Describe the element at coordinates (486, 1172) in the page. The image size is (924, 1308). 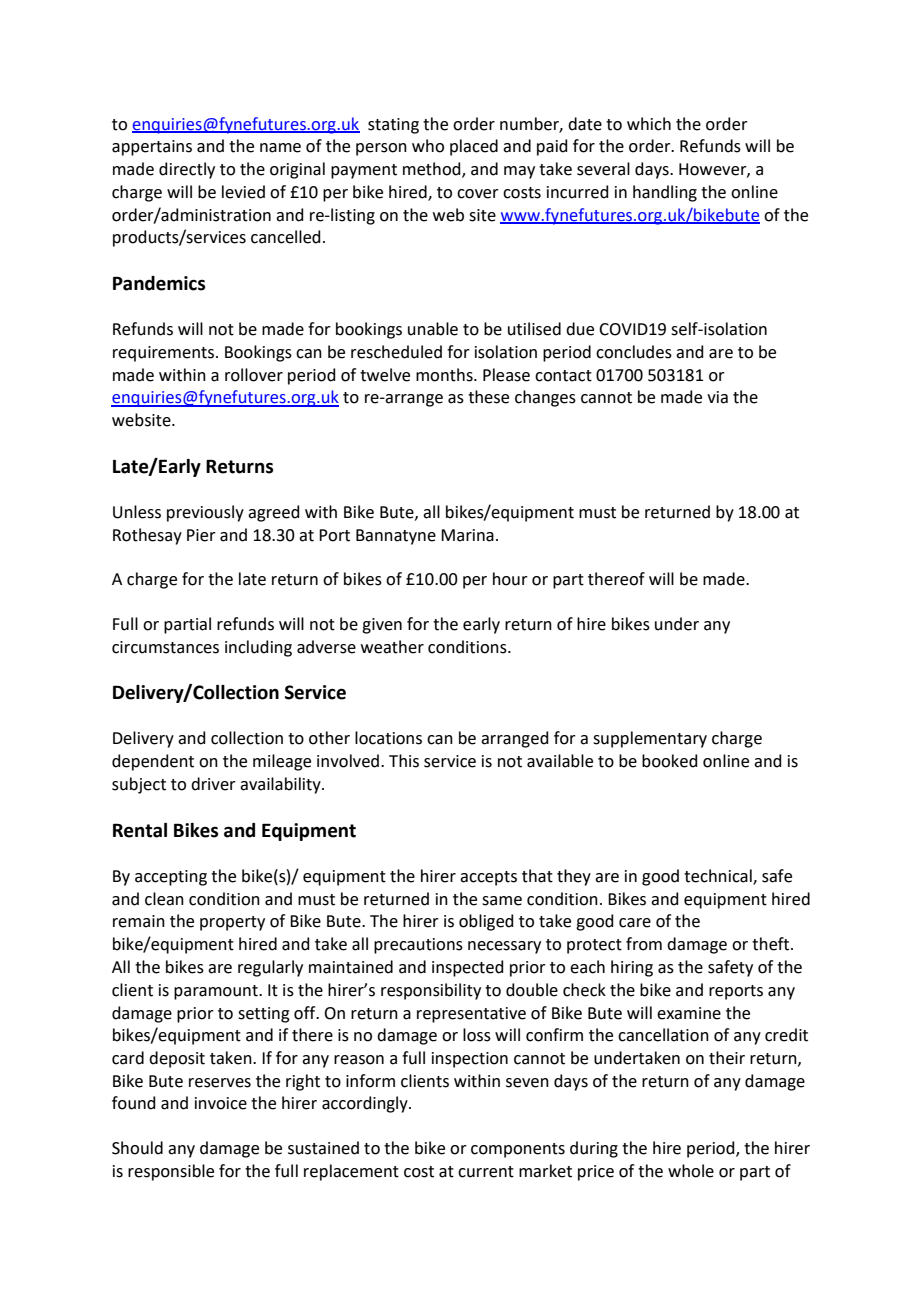
I see `current` at that location.
